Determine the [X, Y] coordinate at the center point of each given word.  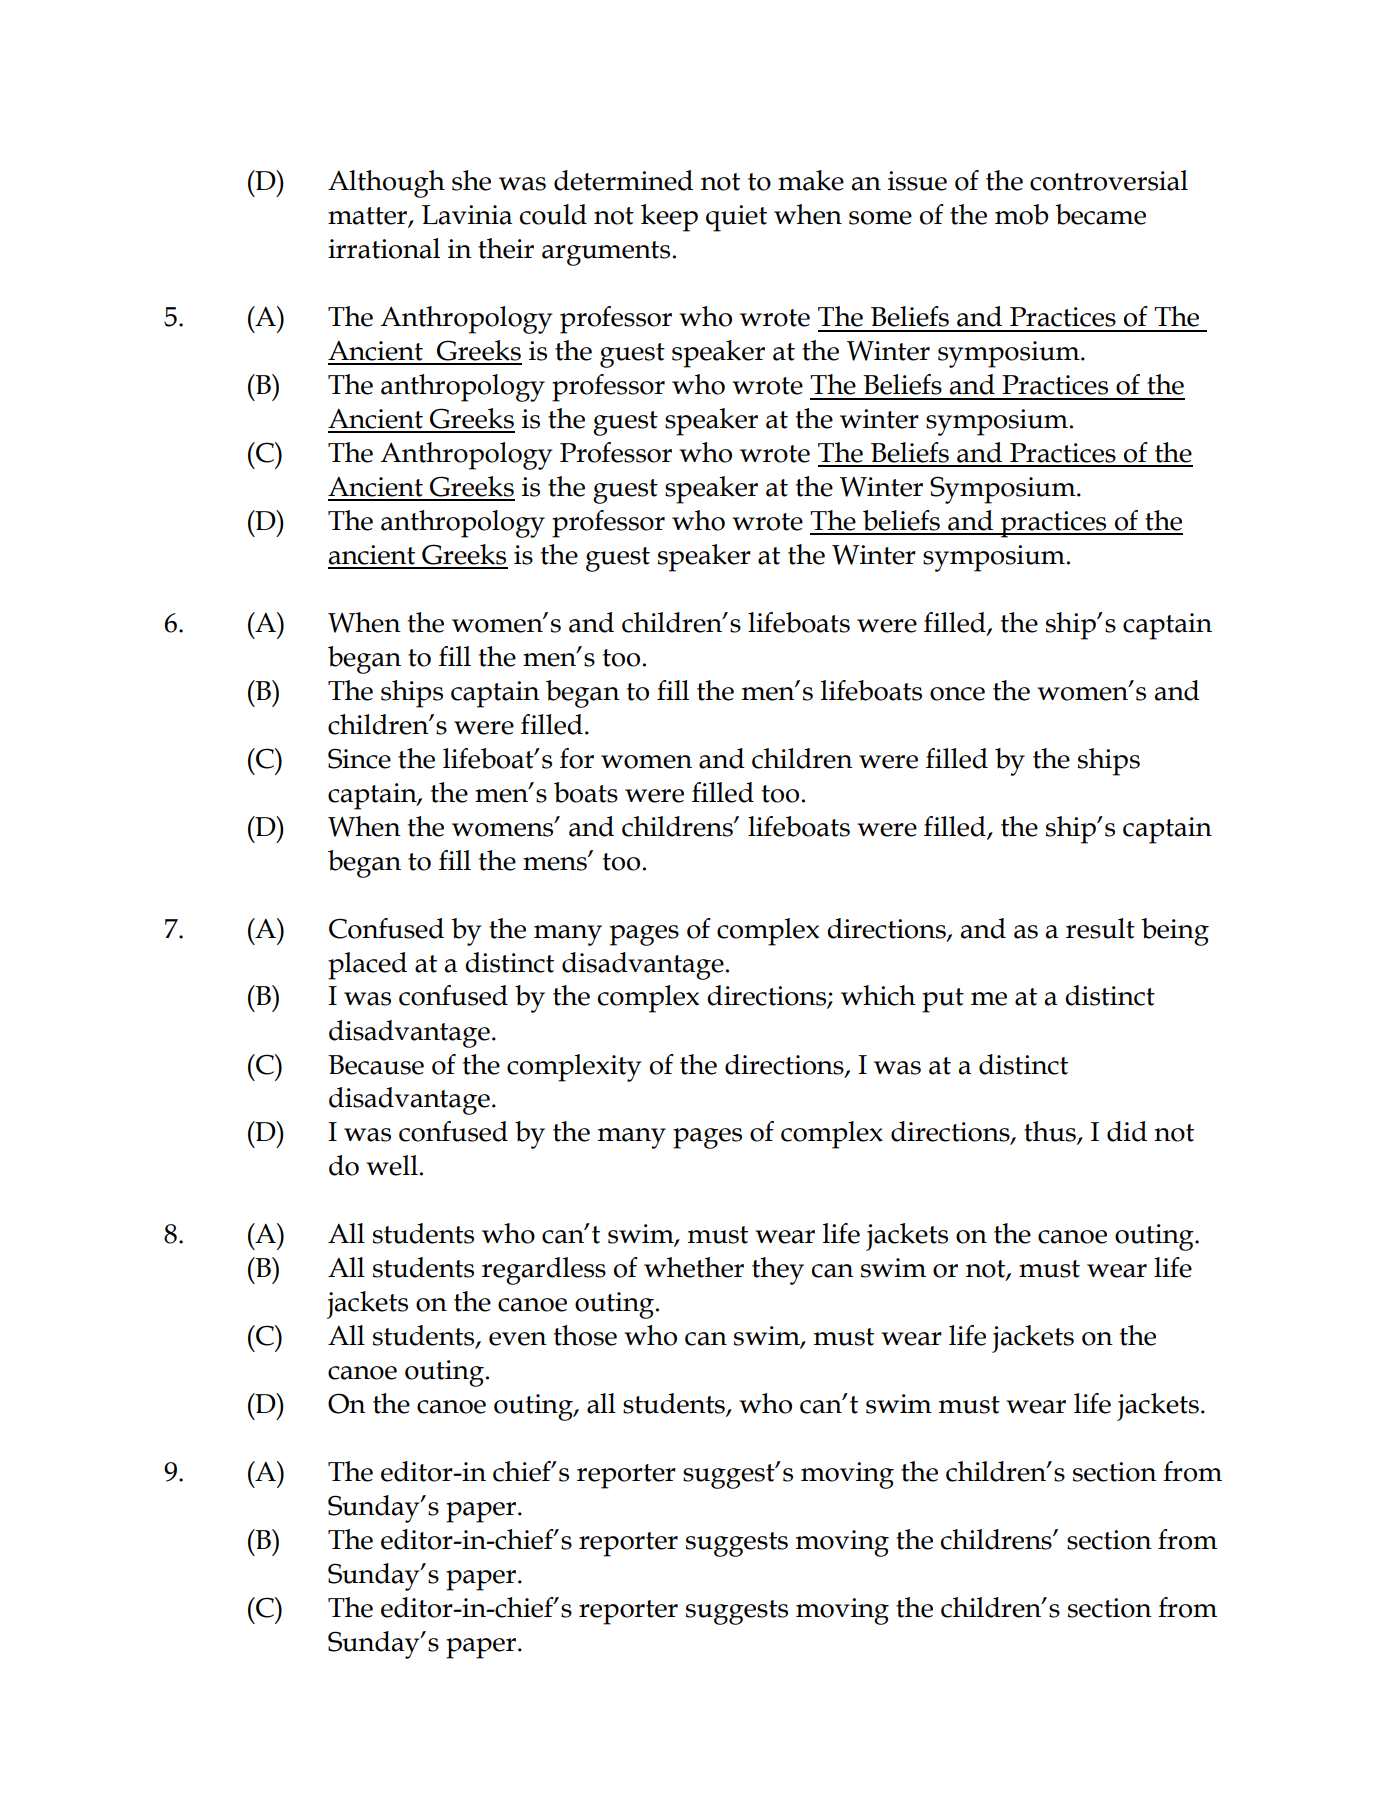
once [957, 694]
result [1100, 928]
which [878, 995]
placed [367, 966]
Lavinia [467, 215]
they [778, 1271]
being [1175, 932]
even [518, 1339]
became [1100, 214]
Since [359, 758]
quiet [736, 218]
